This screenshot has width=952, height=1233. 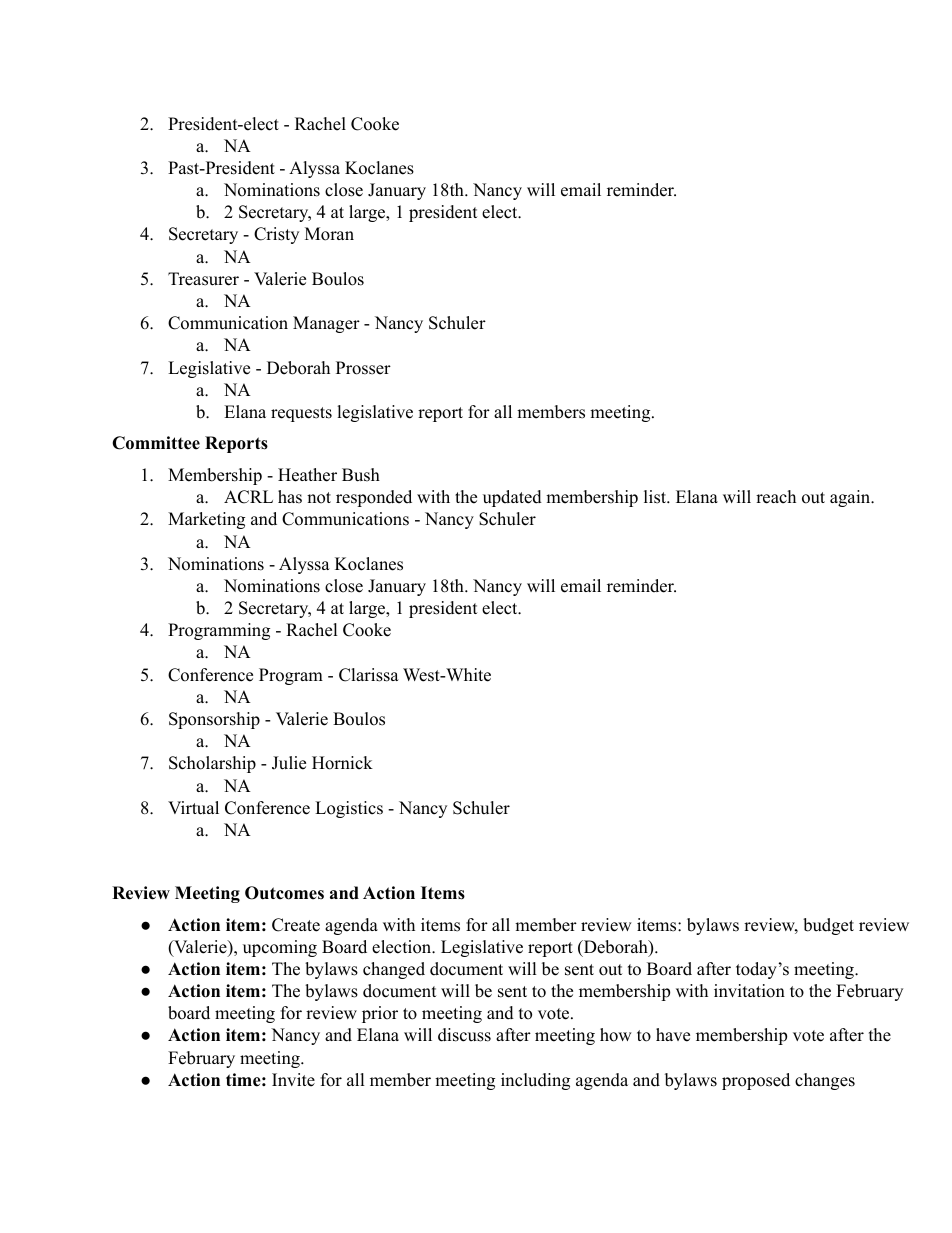 What do you see at coordinates (512, 498) in the screenshot?
I see `updated` at bounding box center [512, 498].
